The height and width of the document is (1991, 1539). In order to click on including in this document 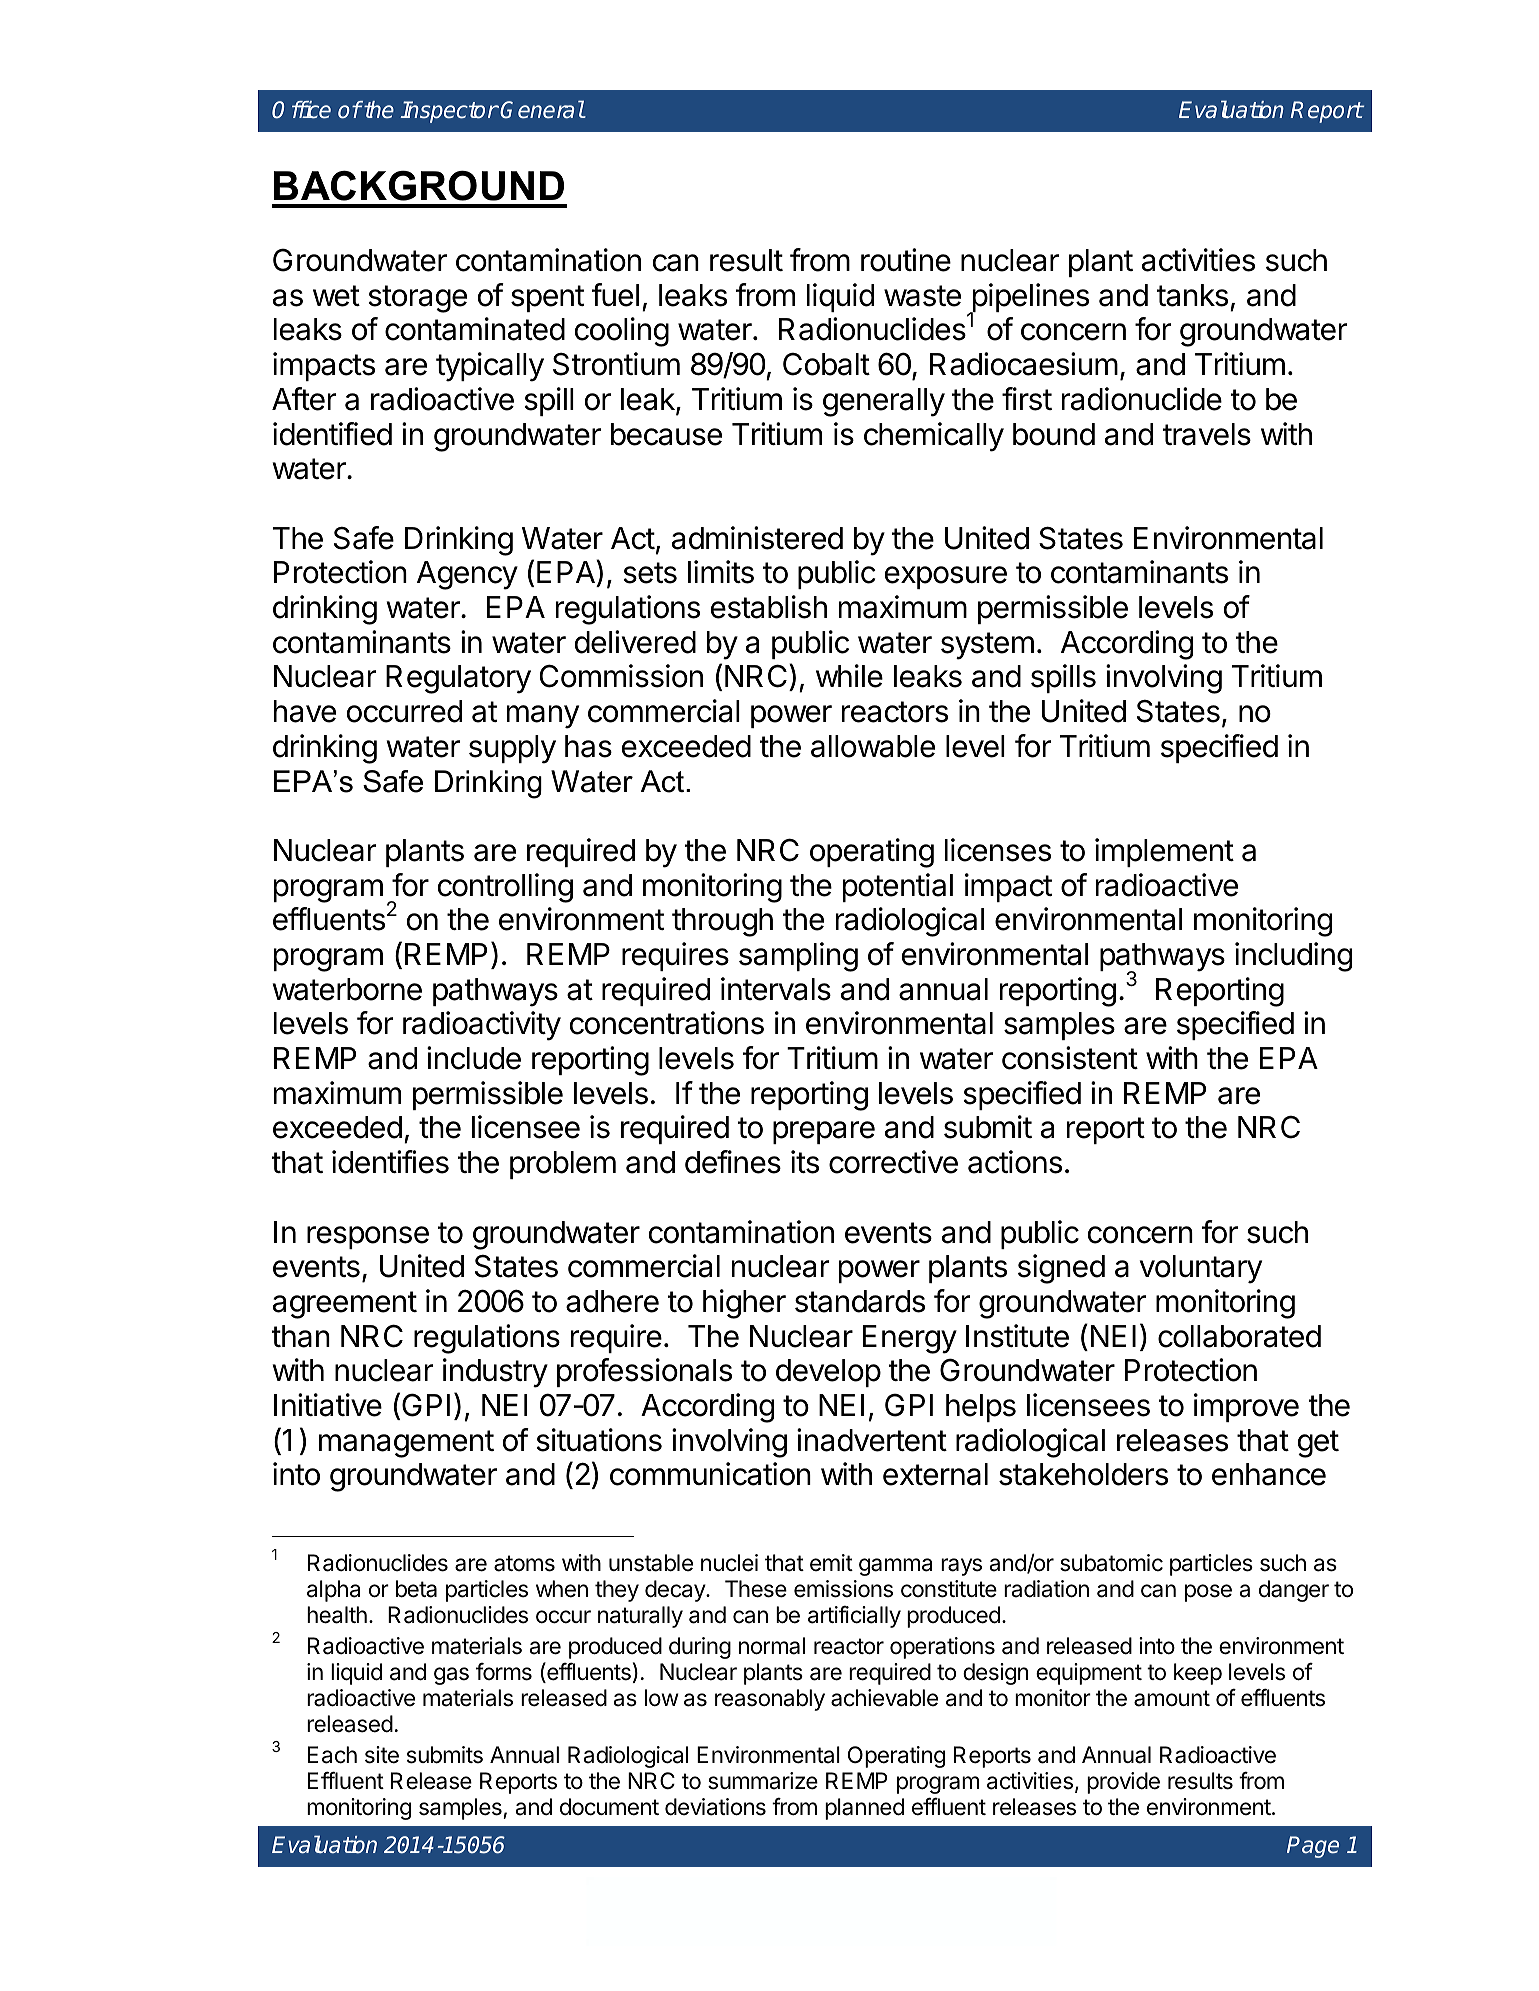, I will do `click(1293, 957)`.
